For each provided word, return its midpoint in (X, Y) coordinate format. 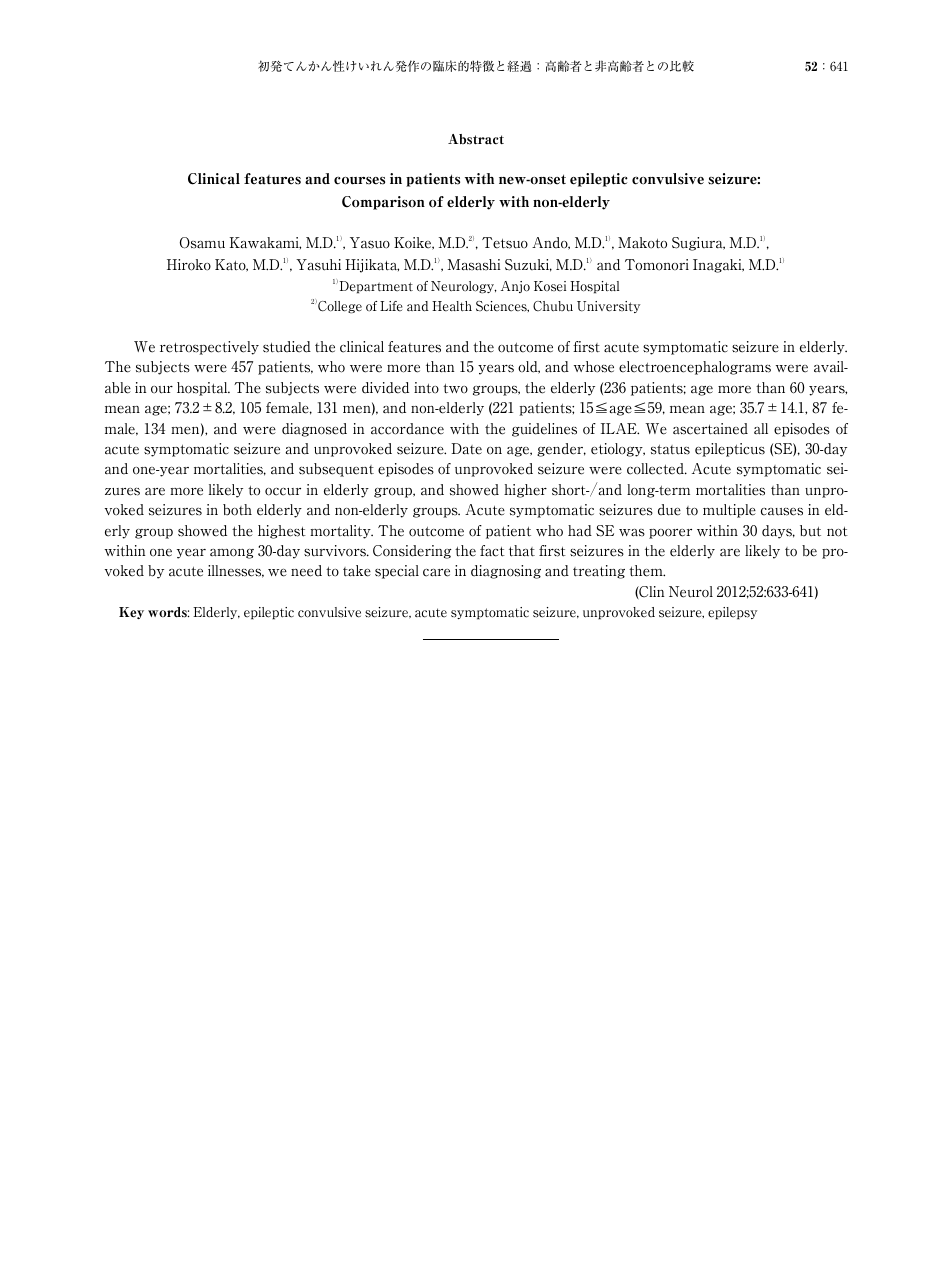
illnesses (236, 571)
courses (359, 180)
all (761, 429)
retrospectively (209, 348)
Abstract (476, 139)
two (455, 389)
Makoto (642, 243)
